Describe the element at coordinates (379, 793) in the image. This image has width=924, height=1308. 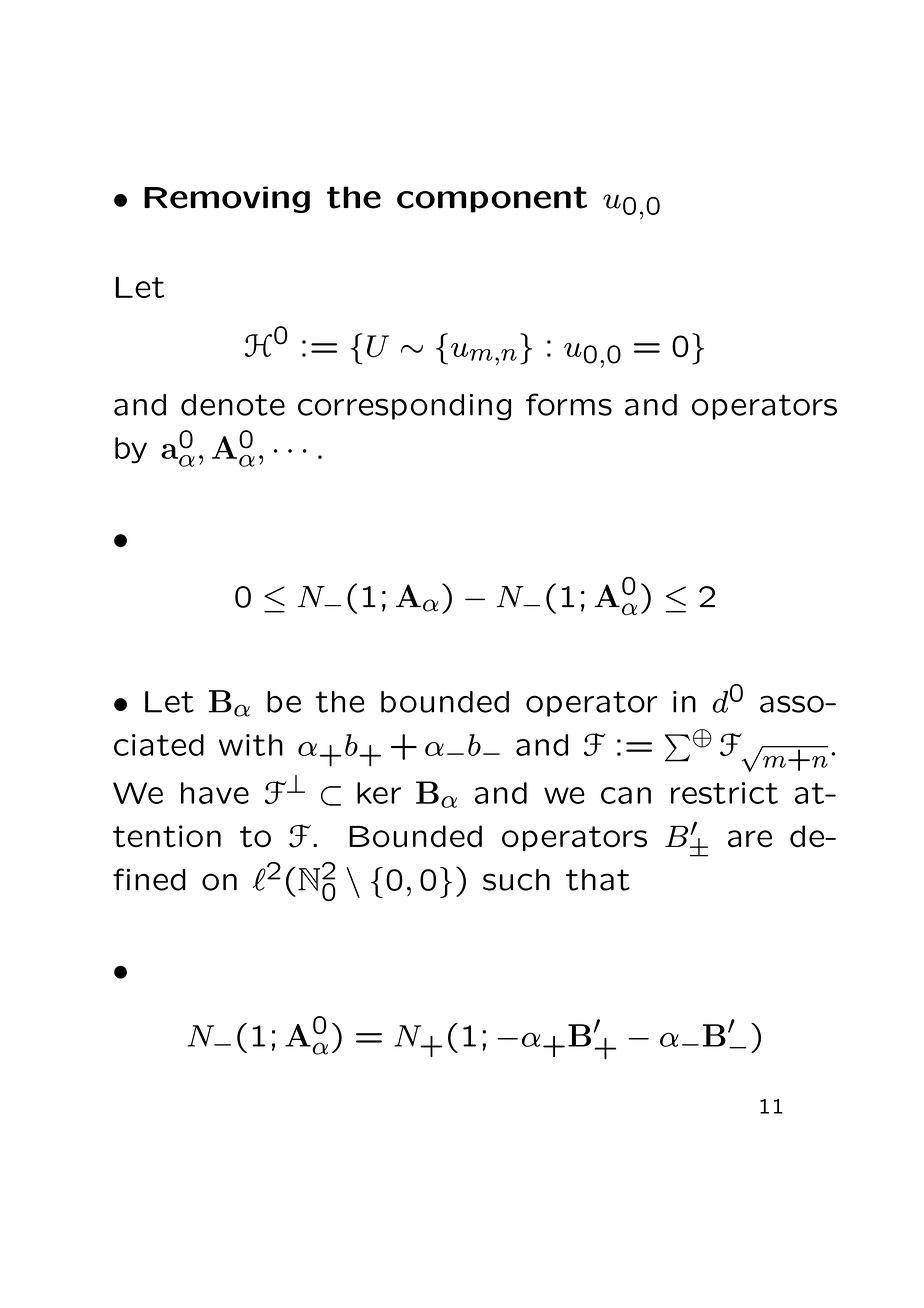
I see `ker` at that location.
